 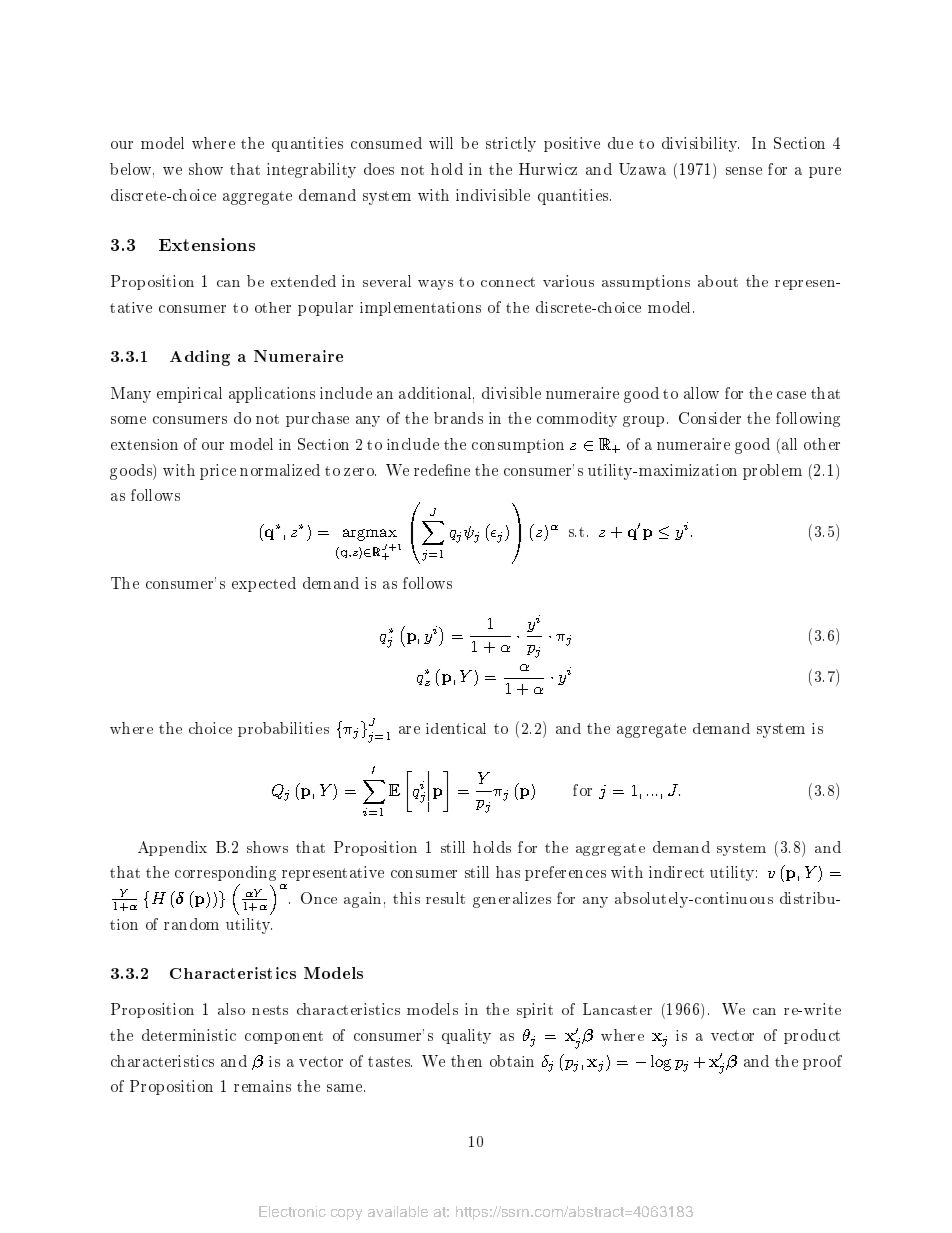 What do you see at coordinates (292, 1211) in the image?
I see `Electronic` at bounding box center [292, 1211].
